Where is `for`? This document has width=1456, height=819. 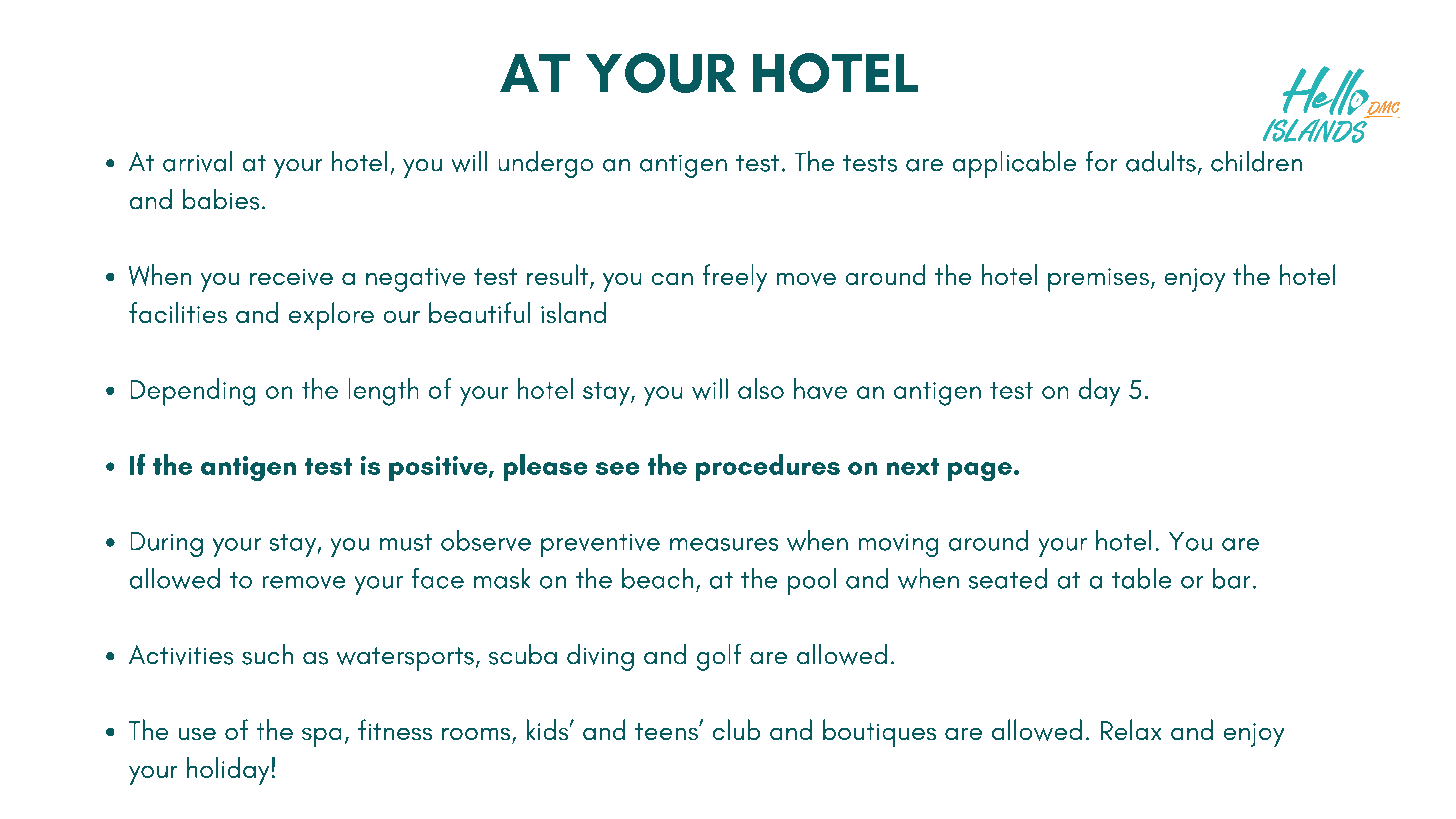 for is located at coordinates (1101, 161).
